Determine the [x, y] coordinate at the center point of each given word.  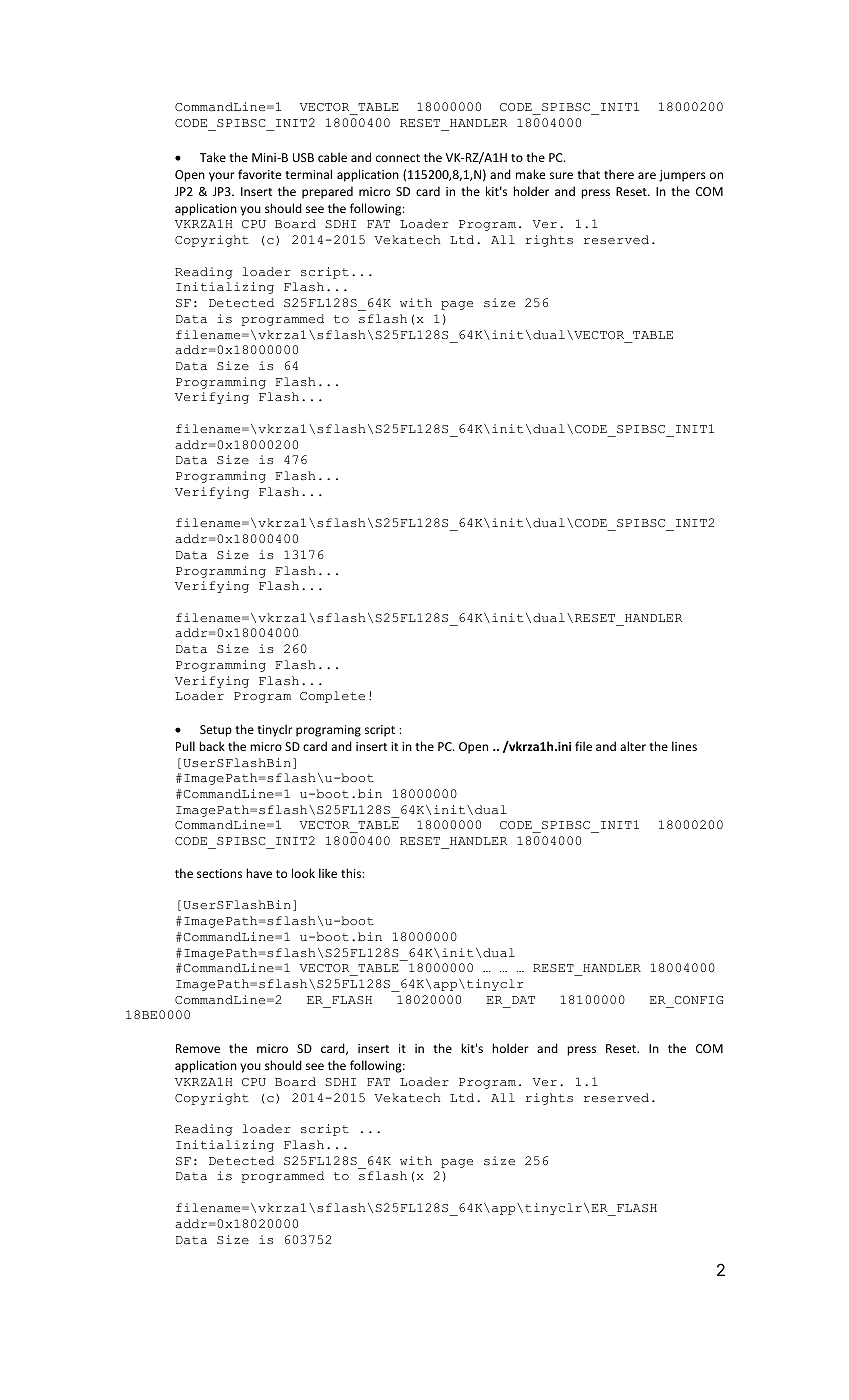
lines [684, 746]
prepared [327, 192]
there [619, 174]
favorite [259, 174]
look [303, 873]
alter [633, 746]
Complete [332, 697]
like [328, 873]
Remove [198, 1048]
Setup [216, 731]
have [259, 873]
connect [398, 158]
